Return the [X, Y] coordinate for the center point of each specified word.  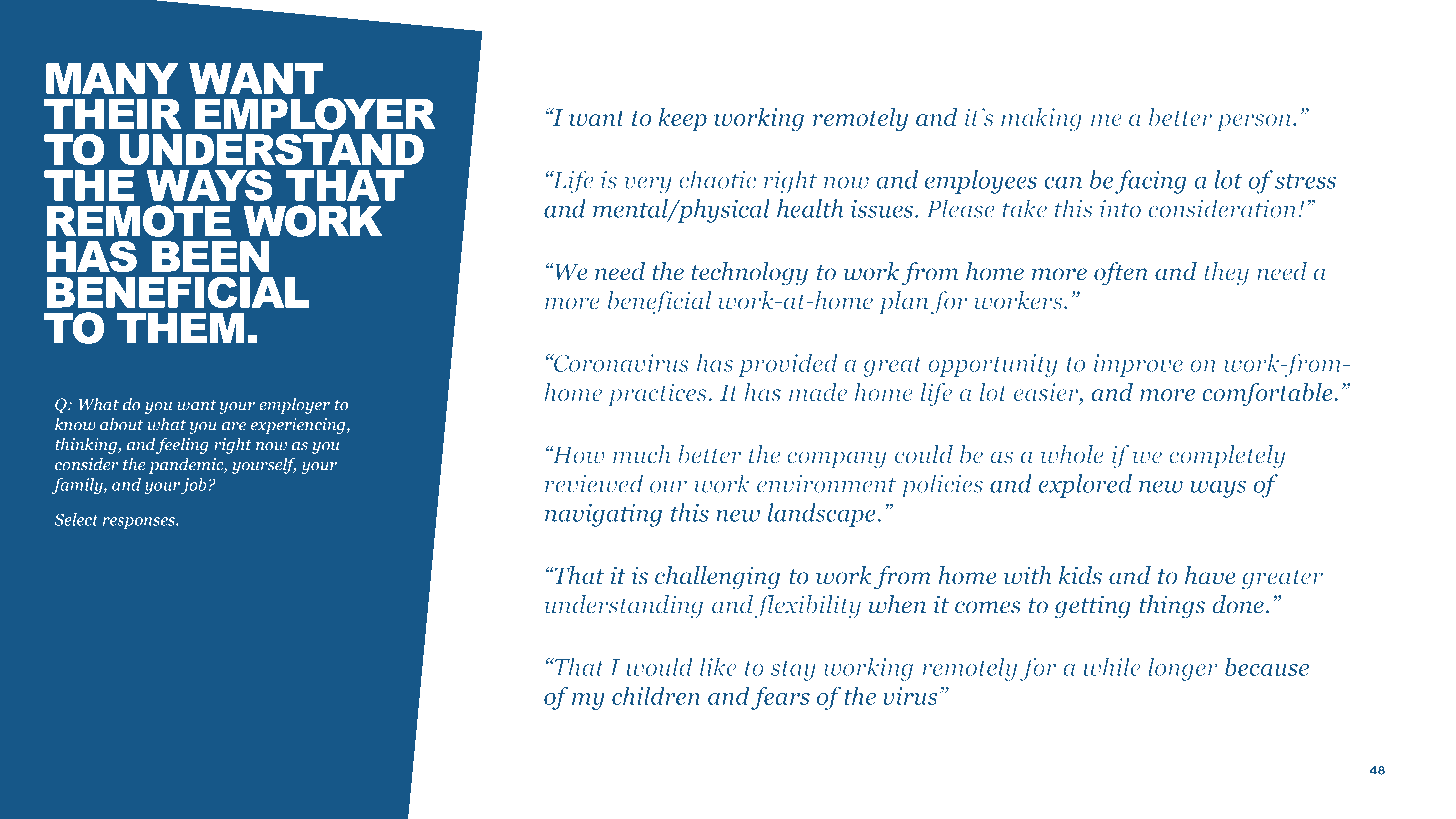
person [1255, 122]
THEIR [112, 114]
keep [682, 119]
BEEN [211, 256]
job [194, 486]
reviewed [594, 483]
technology [749, 274]
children [656, 695]
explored [1085, 486]
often [1121, 274]
